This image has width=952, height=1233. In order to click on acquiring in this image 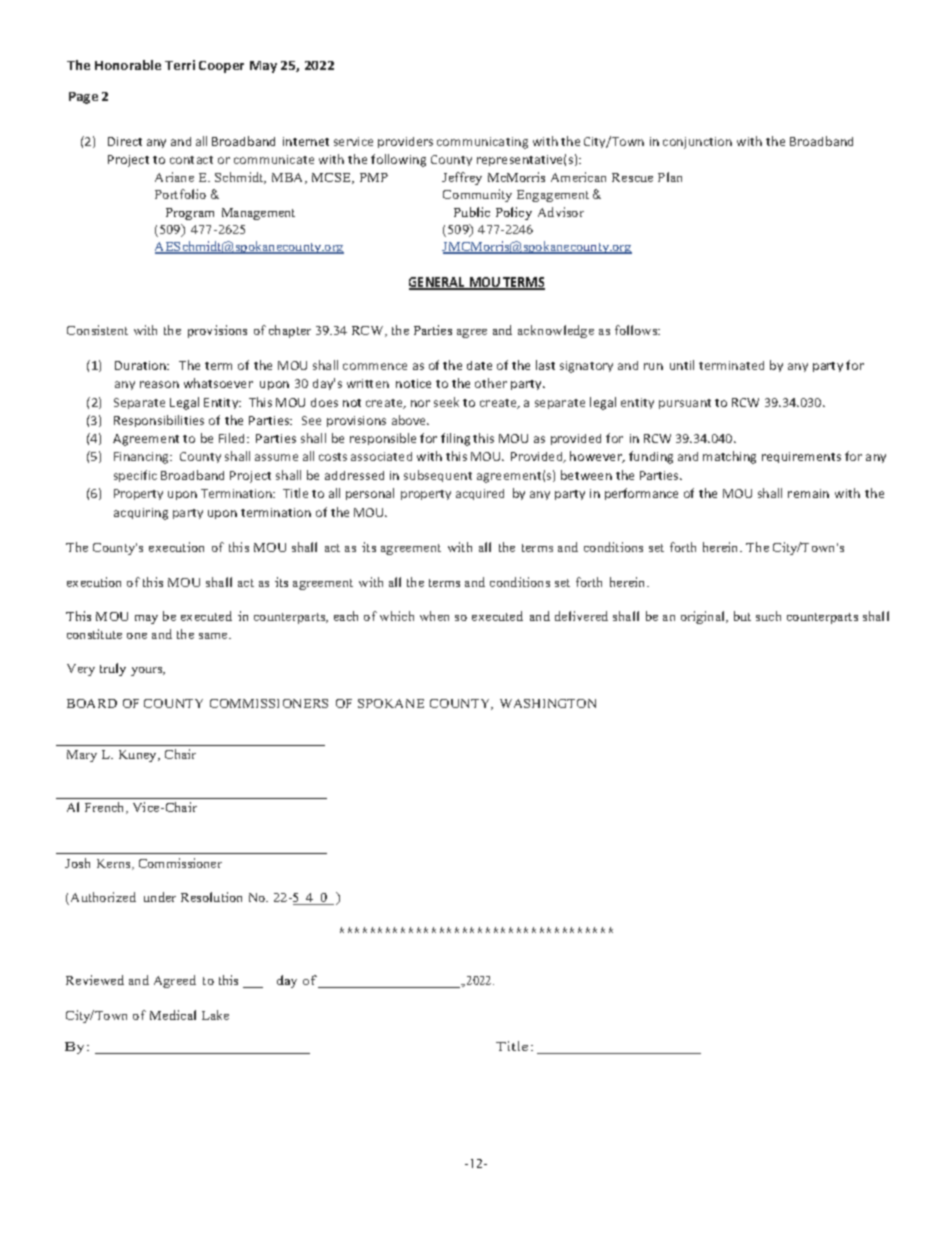, I will do `click(141, 514)`.
